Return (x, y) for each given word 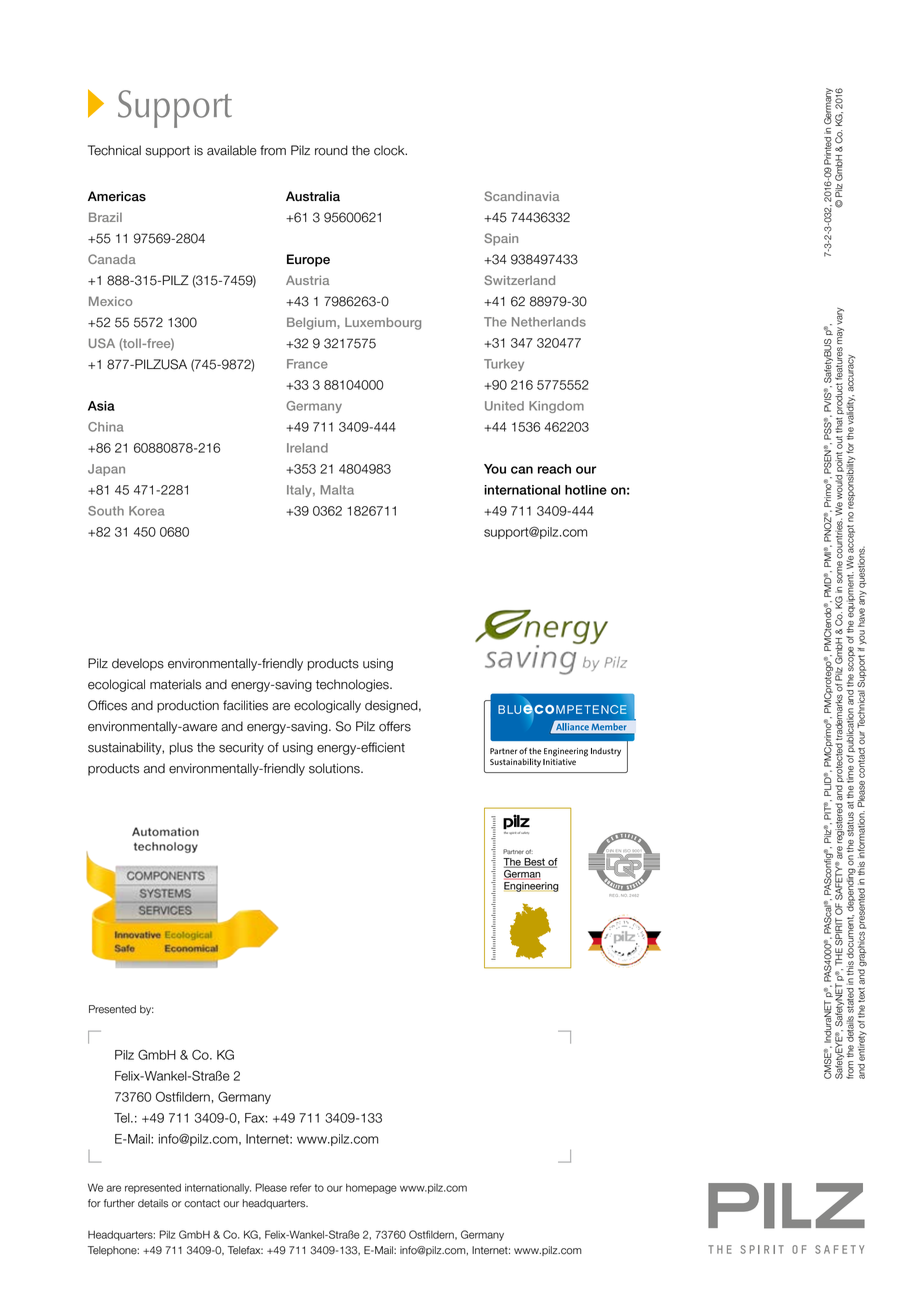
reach (554, 469)
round (331, 150)
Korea (146, 511)
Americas (117, 196)
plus (181, 748)
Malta (337, 490)
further (119, 1203)
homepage (371, 1189)
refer (300, 1187)
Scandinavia (521, 196)
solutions (335, 768)
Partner (513, 851)
